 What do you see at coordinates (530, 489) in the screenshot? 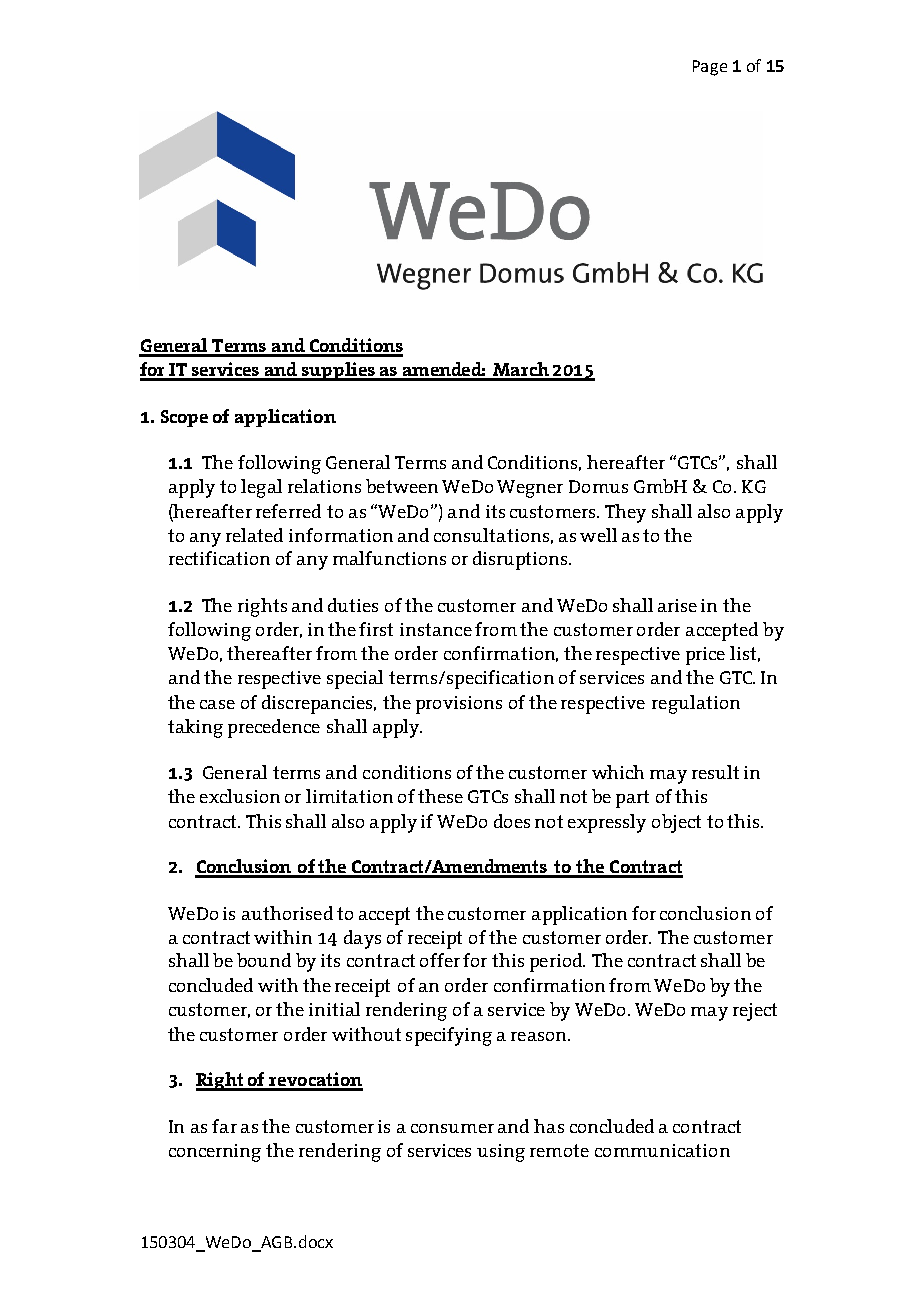
I see `Wegner` at bounding box center [530, 489].
